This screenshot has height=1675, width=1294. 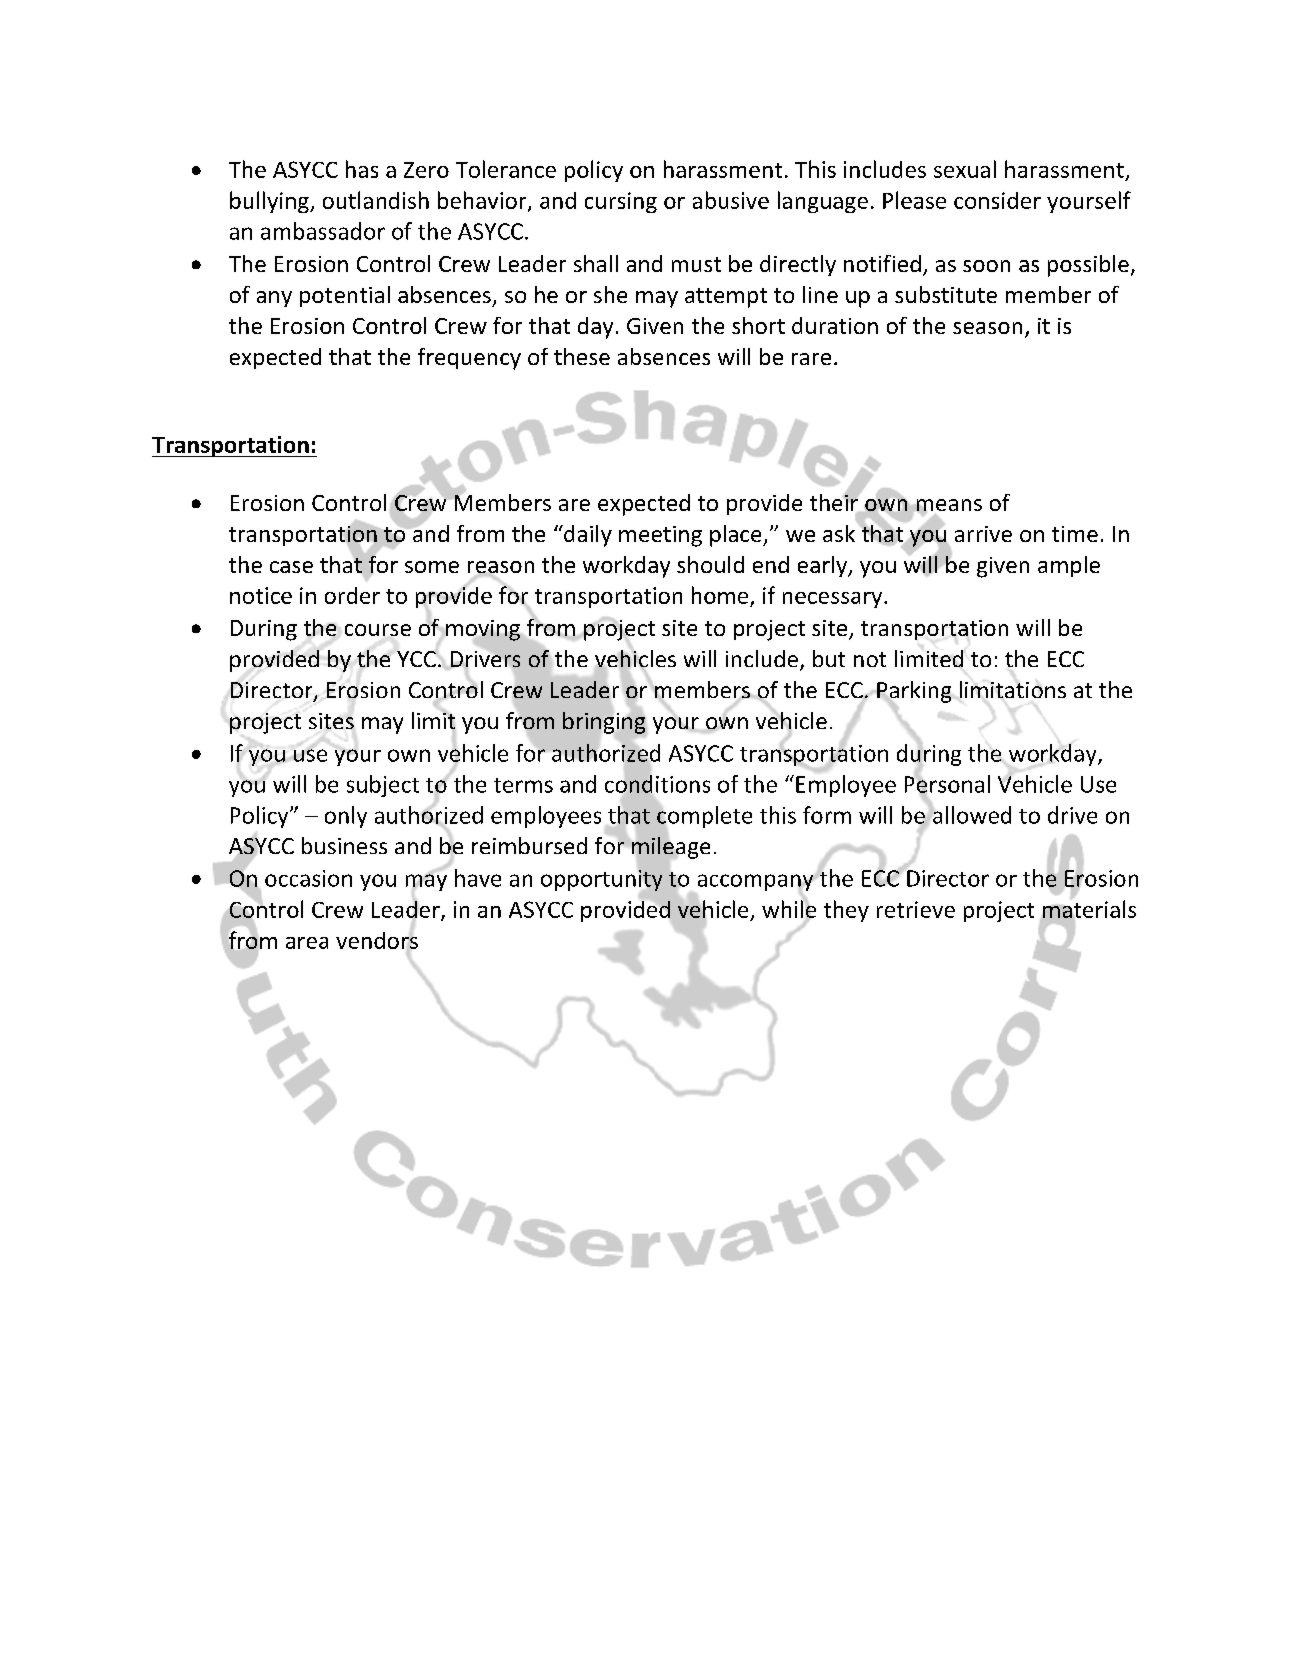 I want to click on outlandish, so click(x=376, y=200).
